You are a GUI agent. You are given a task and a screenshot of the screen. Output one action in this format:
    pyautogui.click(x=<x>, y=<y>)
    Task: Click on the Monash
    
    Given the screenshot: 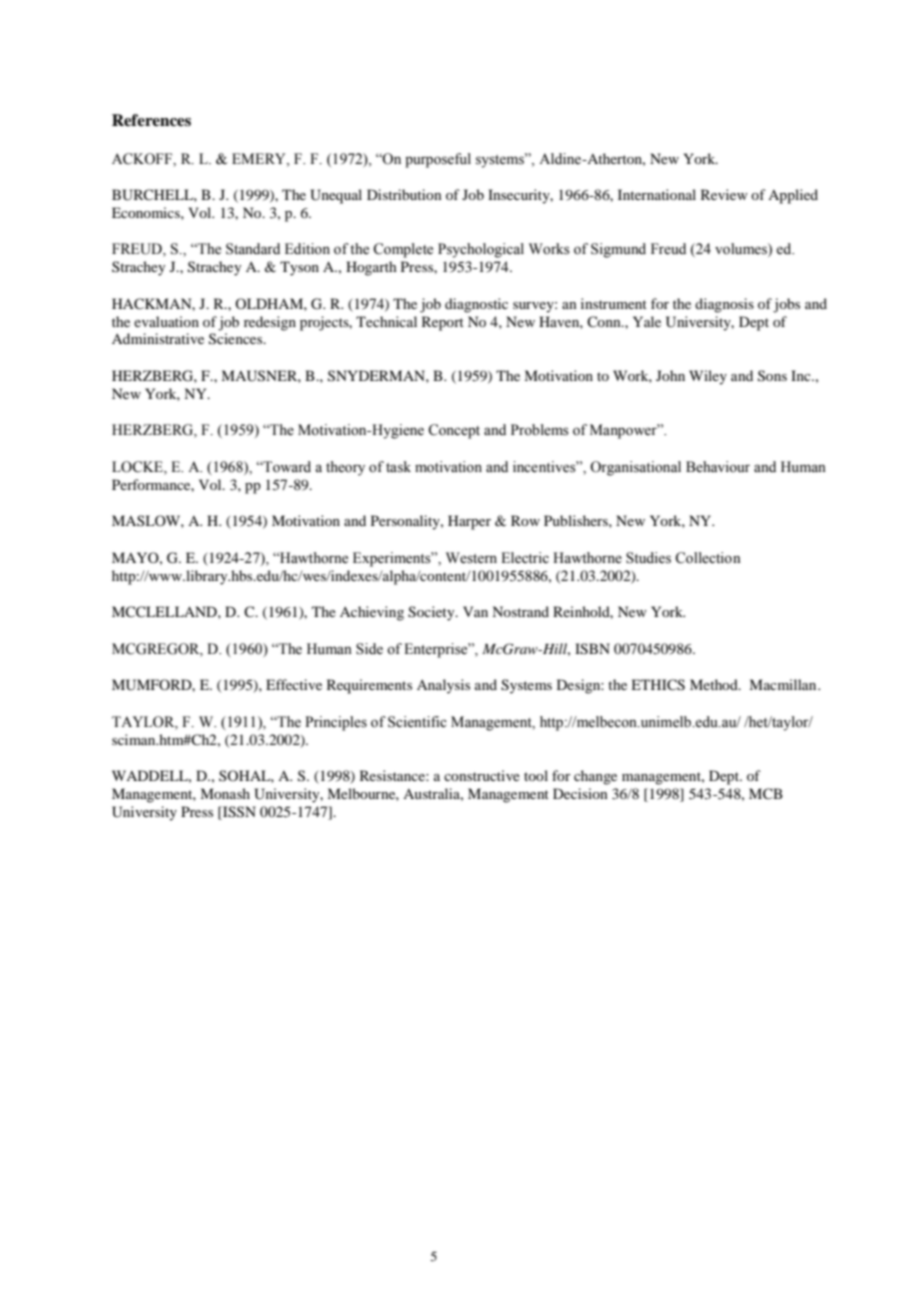 What is the action you would take?
    pyautogui.click(x=225, y=793)
